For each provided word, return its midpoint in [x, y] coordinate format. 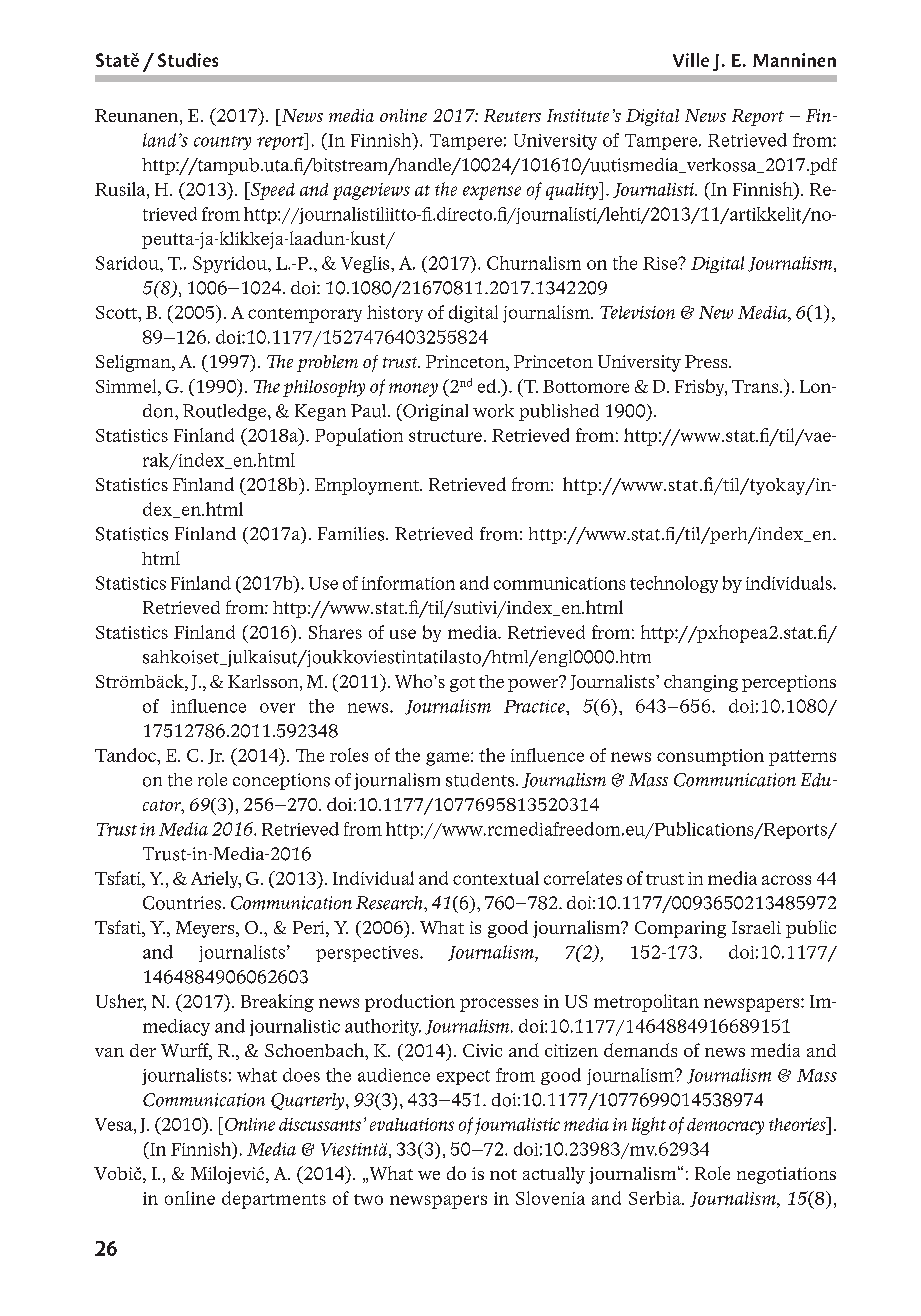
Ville [691, 60]
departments [274, 1200]
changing [701, 683]
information [408, 583]
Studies [188, 60]
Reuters [512, 115]
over [277, 708]
